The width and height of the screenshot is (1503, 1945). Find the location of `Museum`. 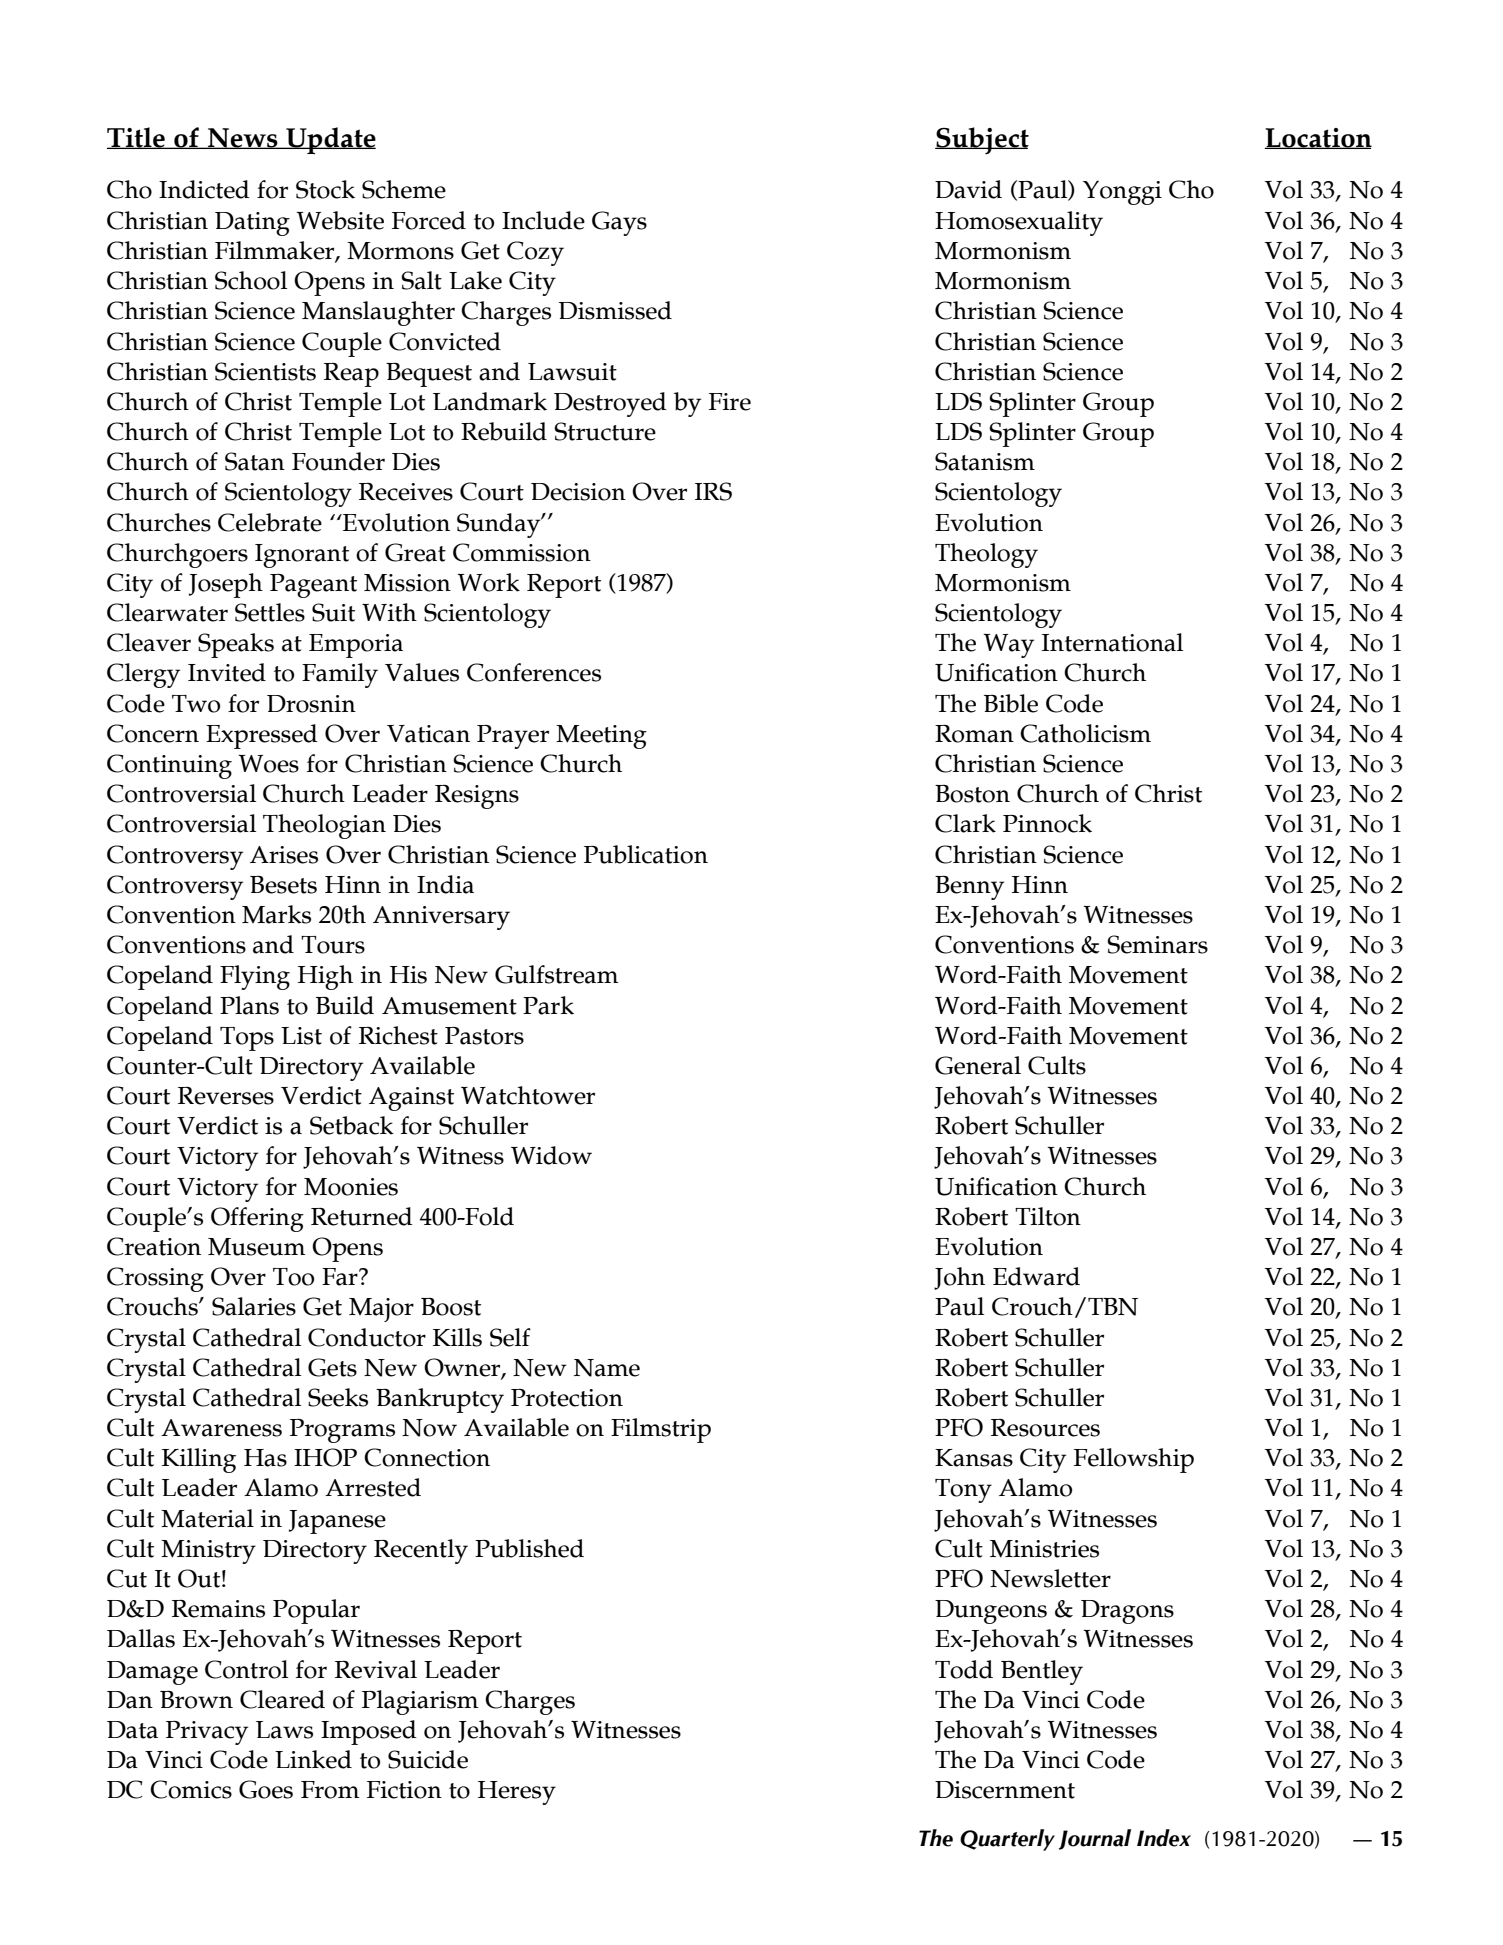

Museum is located at coordinates (257, 1247).
